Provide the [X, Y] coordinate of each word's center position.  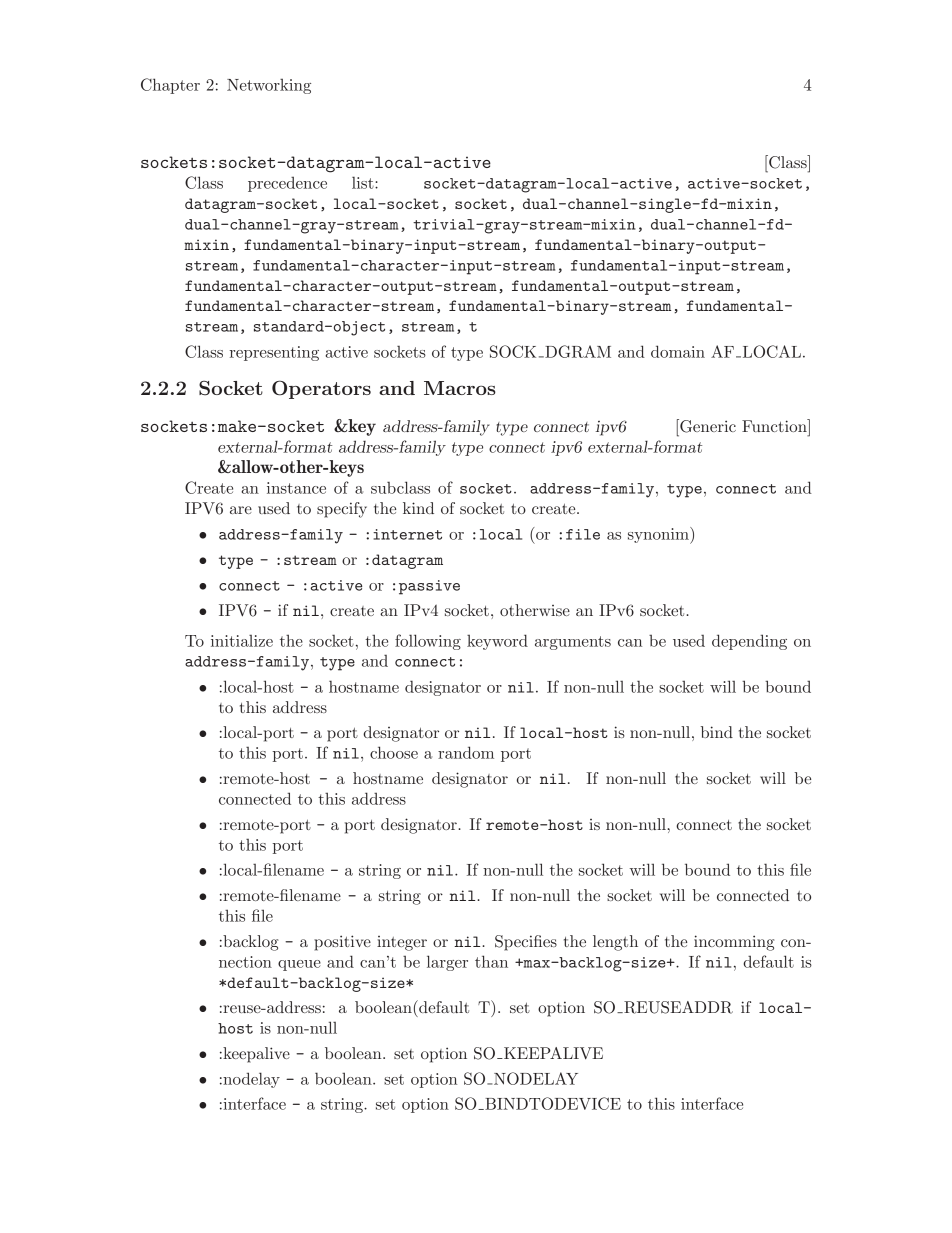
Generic [707, 426]
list [364, 182]
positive [342, 943]
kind [418, 508]
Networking [269, 86]
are [241, 510]
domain [678, 351]
